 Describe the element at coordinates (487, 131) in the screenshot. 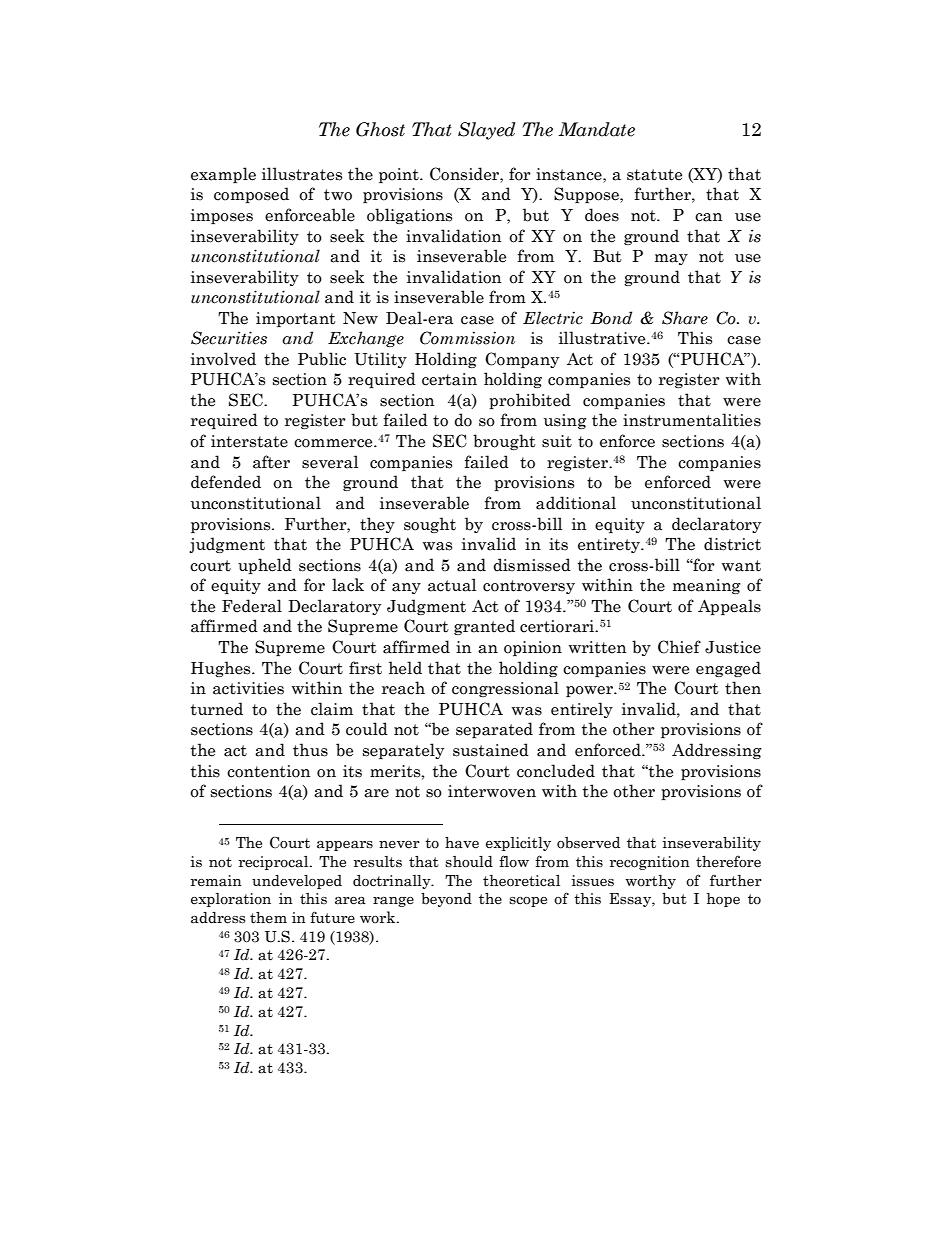

I see `Slayed` at that location.
